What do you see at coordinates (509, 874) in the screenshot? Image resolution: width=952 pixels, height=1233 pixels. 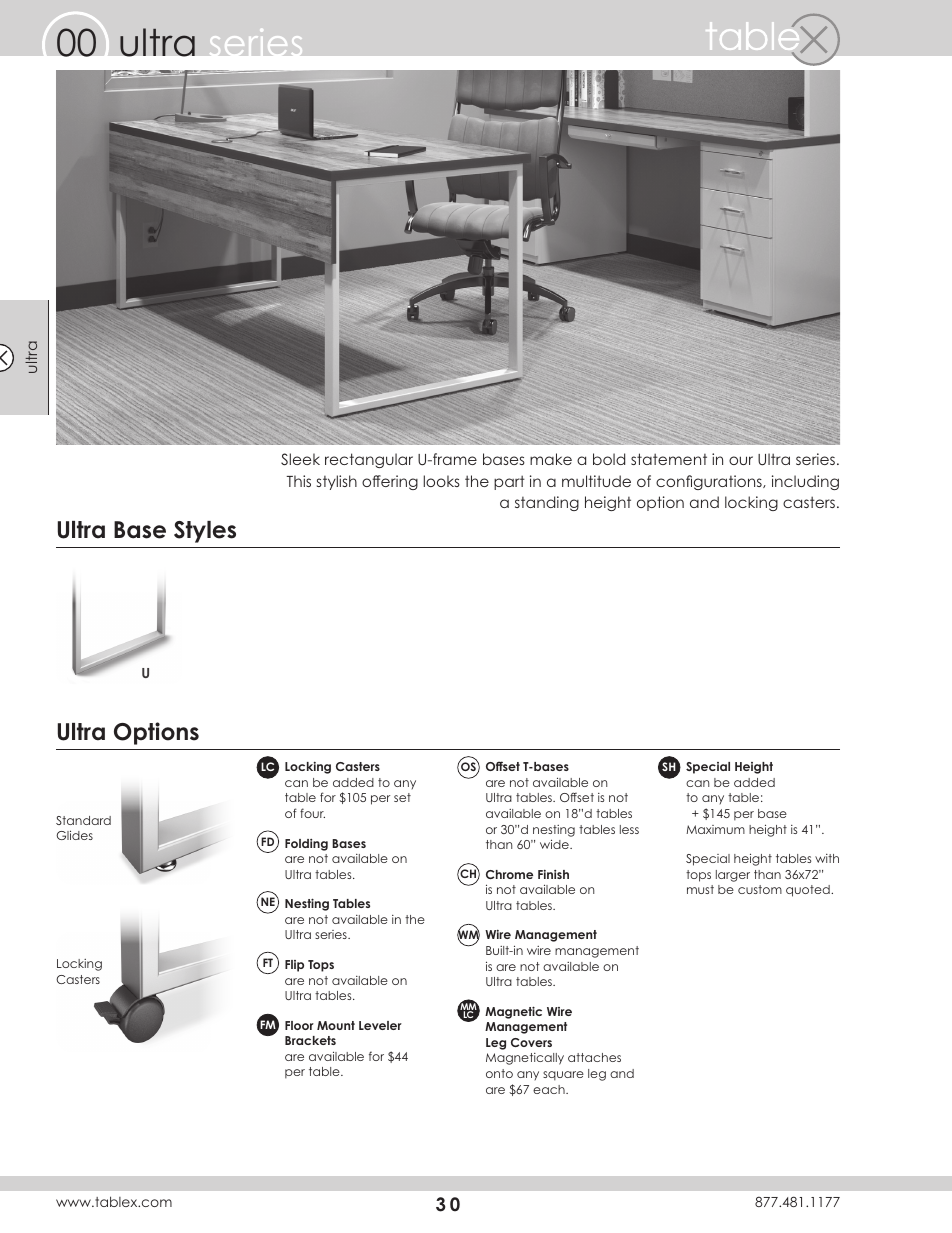 I see `Chrome` at bounding box center [509, 874].
